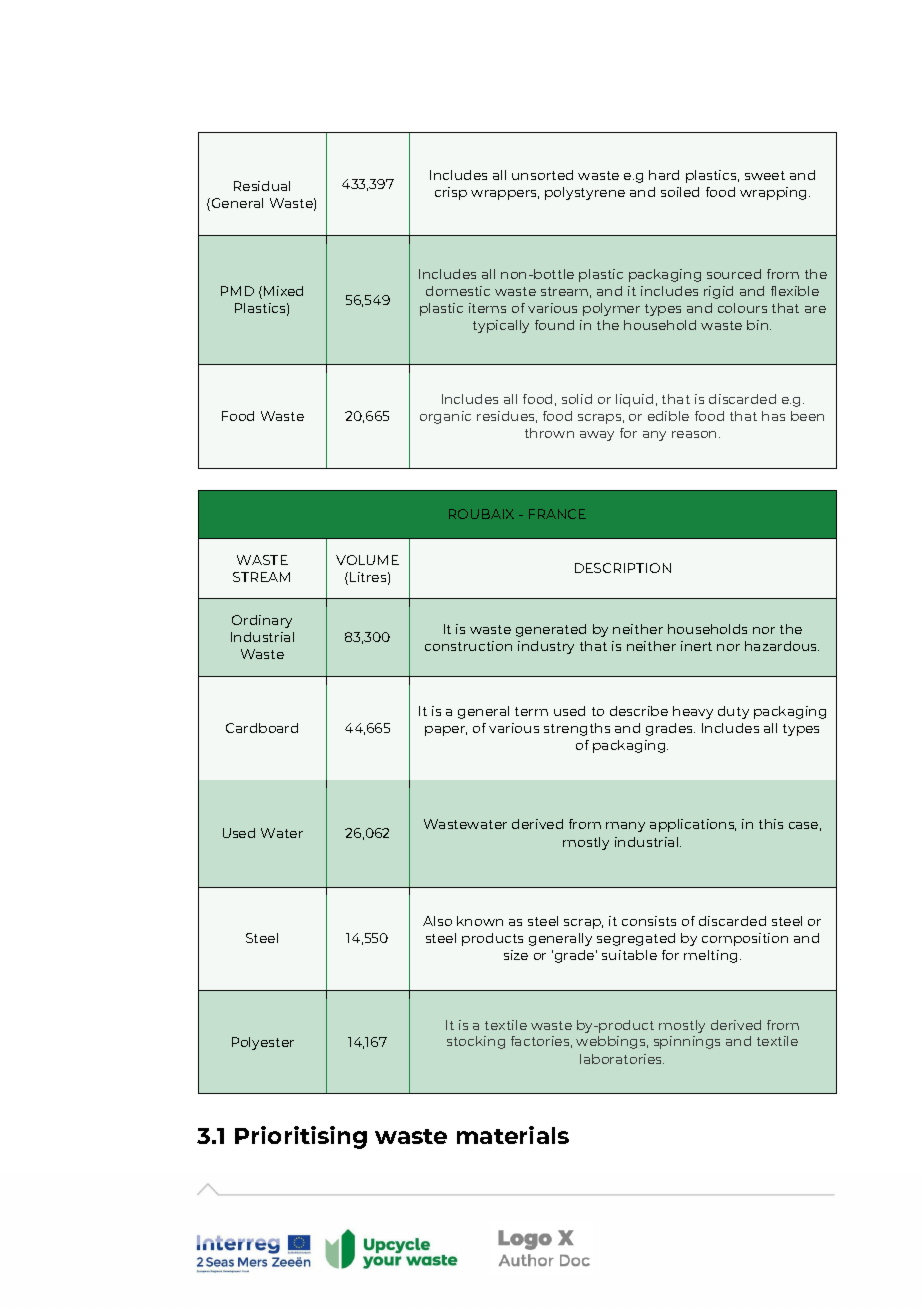 Image resolution: width=924 pixels, height=1308 pixels. Describe the element at coordinates (773, 193) in the screenshot. I see `wrapping` at that location.
